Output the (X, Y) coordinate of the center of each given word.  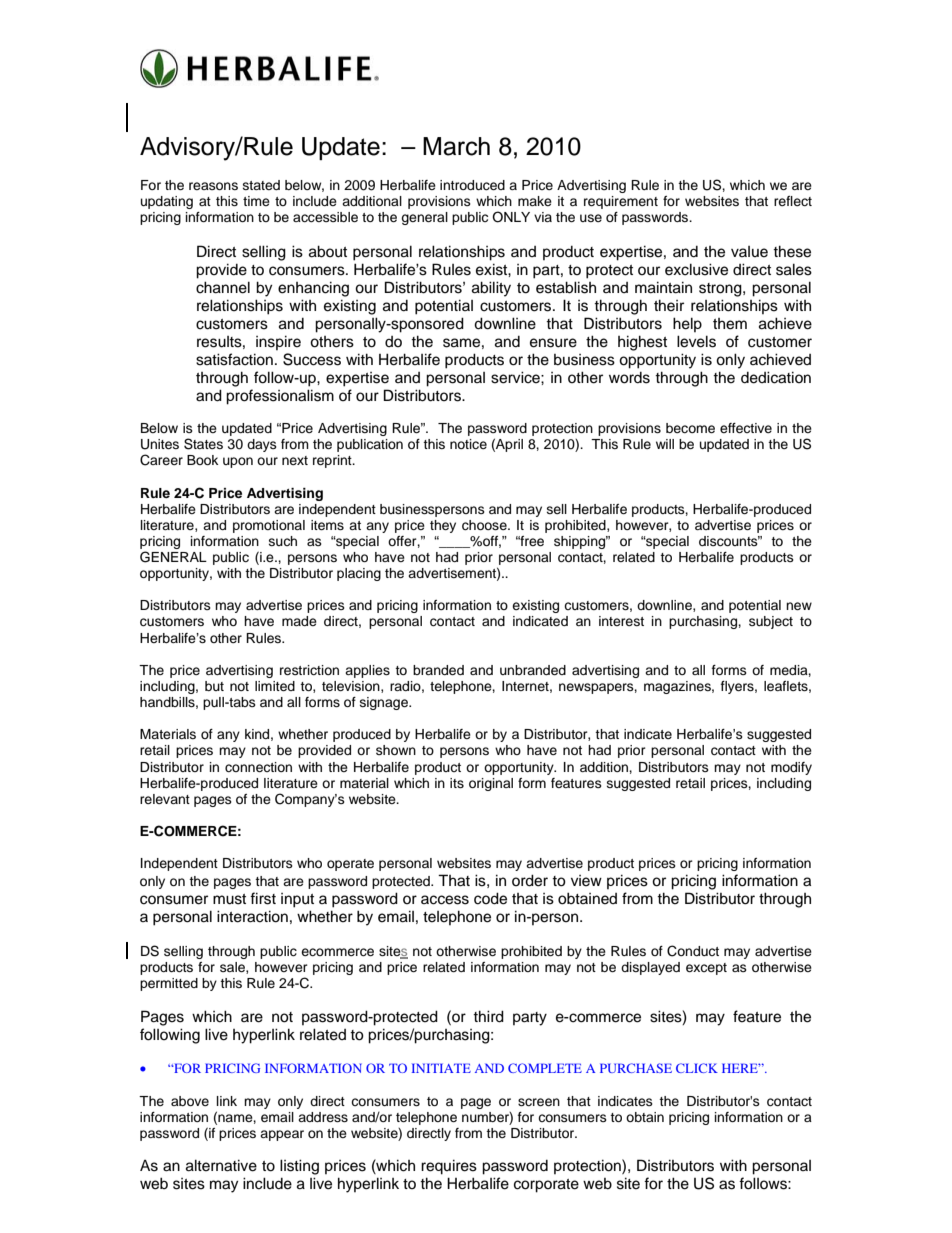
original (491, 784)
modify (791, 768)
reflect (793, 201)
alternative (221, 1165)
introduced (472, 185)
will (665, 444)
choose (485, 525)
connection (258, 767)
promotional (269, 526)
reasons (213, 186)
